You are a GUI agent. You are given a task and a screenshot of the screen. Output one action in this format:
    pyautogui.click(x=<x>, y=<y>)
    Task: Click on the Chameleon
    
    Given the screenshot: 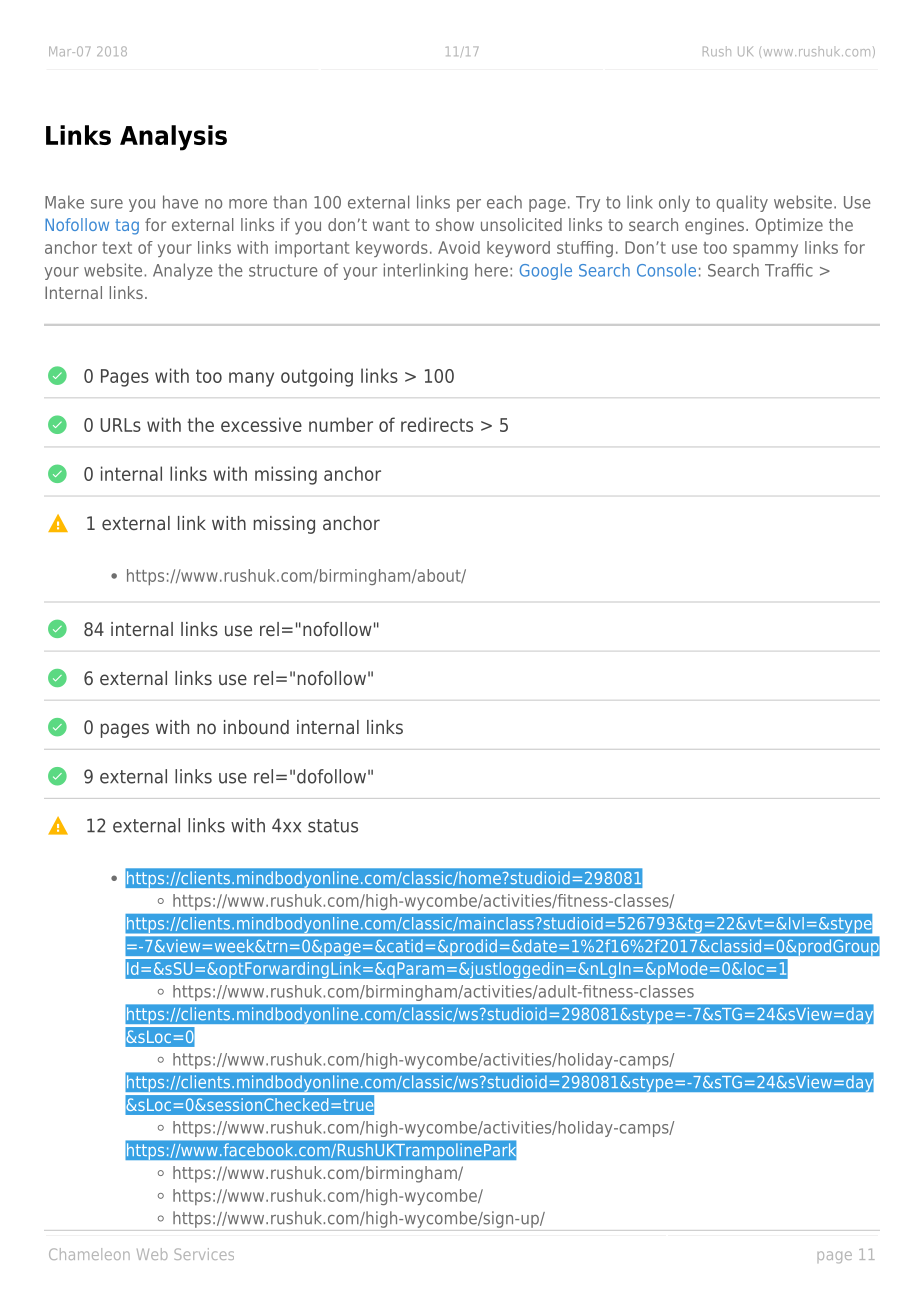 What is the action you would take?
    pyautogui.click(x=89, y=1254)
